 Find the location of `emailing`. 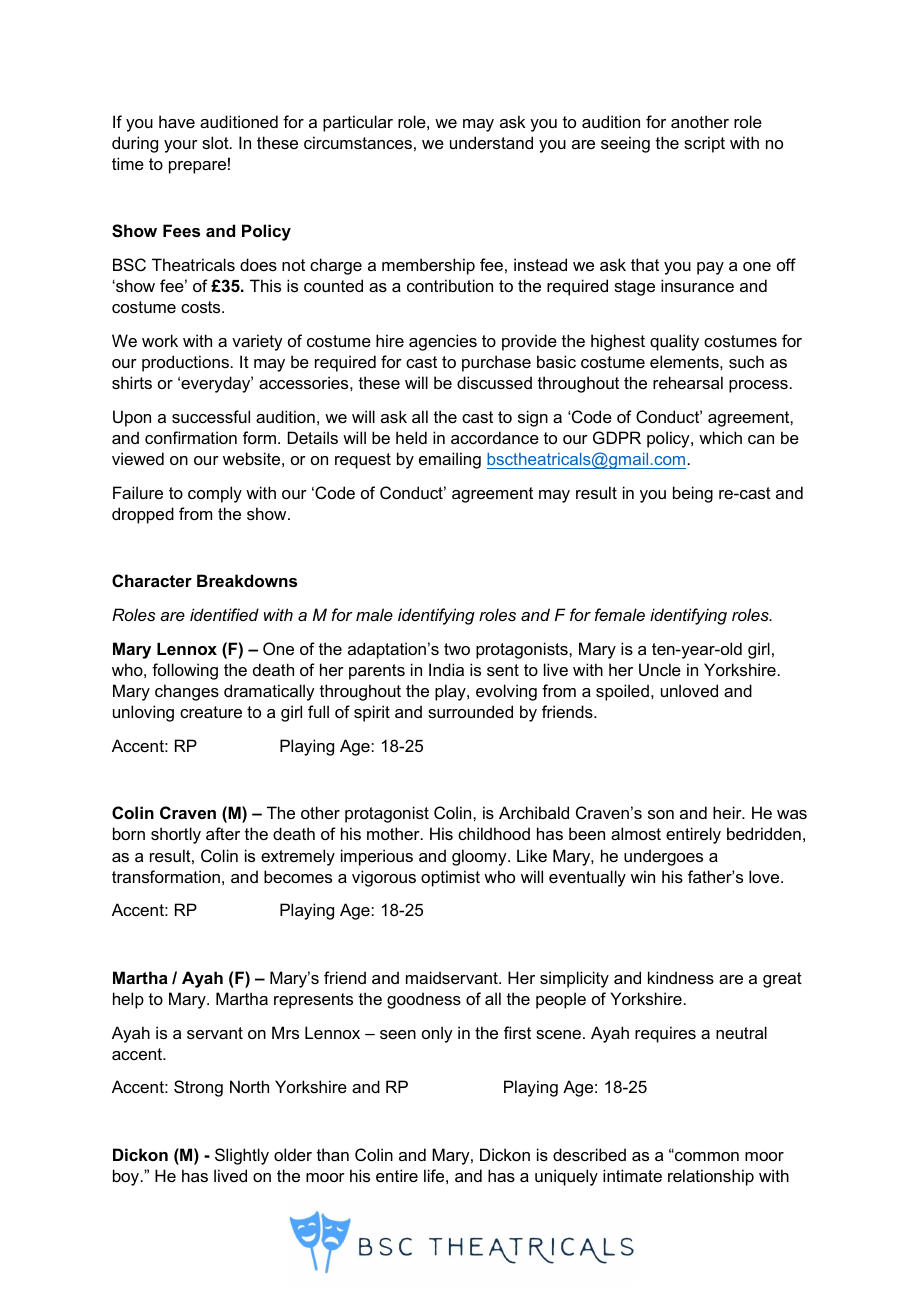

emailing is located at coordinates (450, 460).
